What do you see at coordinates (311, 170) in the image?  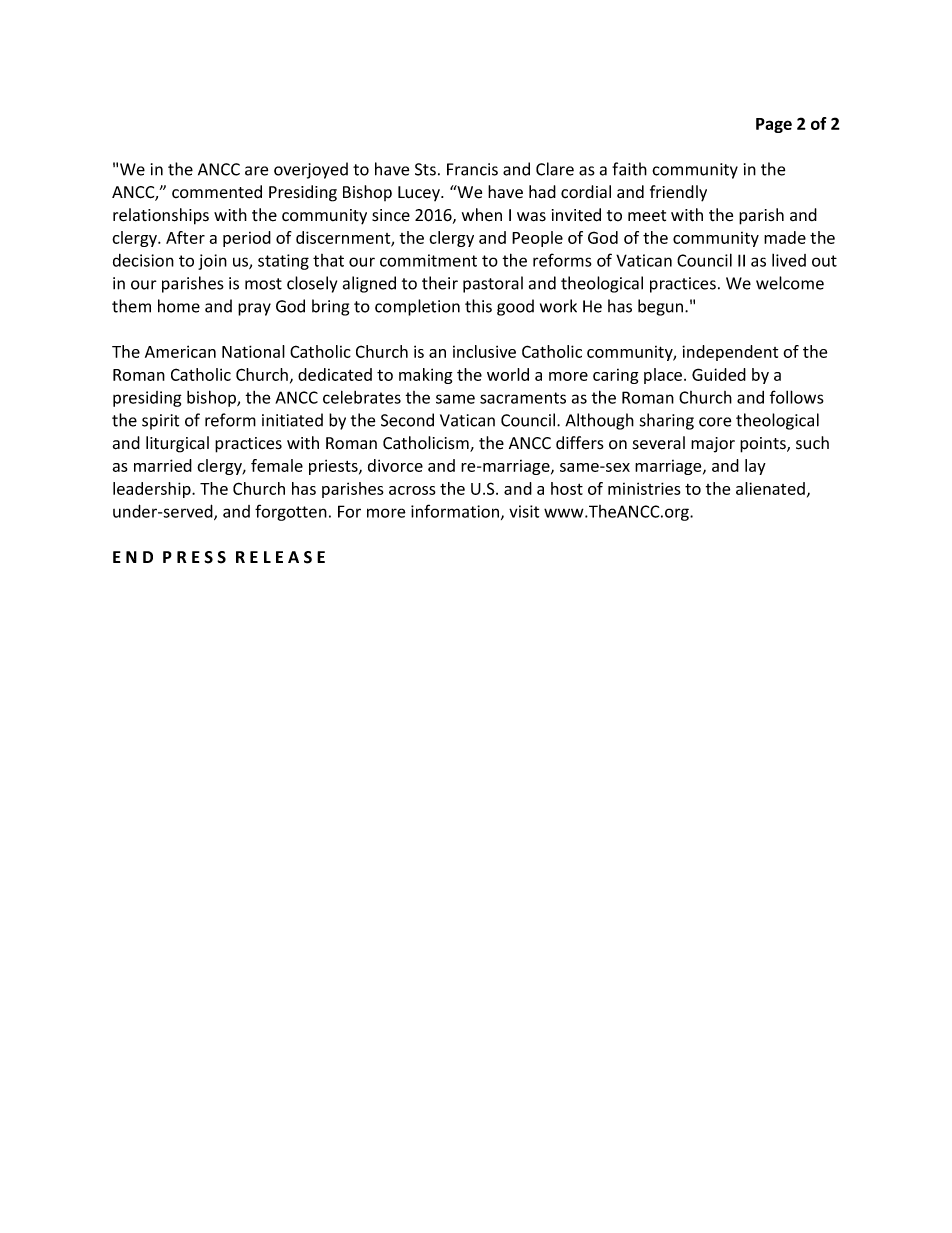 I see `overjoyed` at bounding box center [311, 170].
